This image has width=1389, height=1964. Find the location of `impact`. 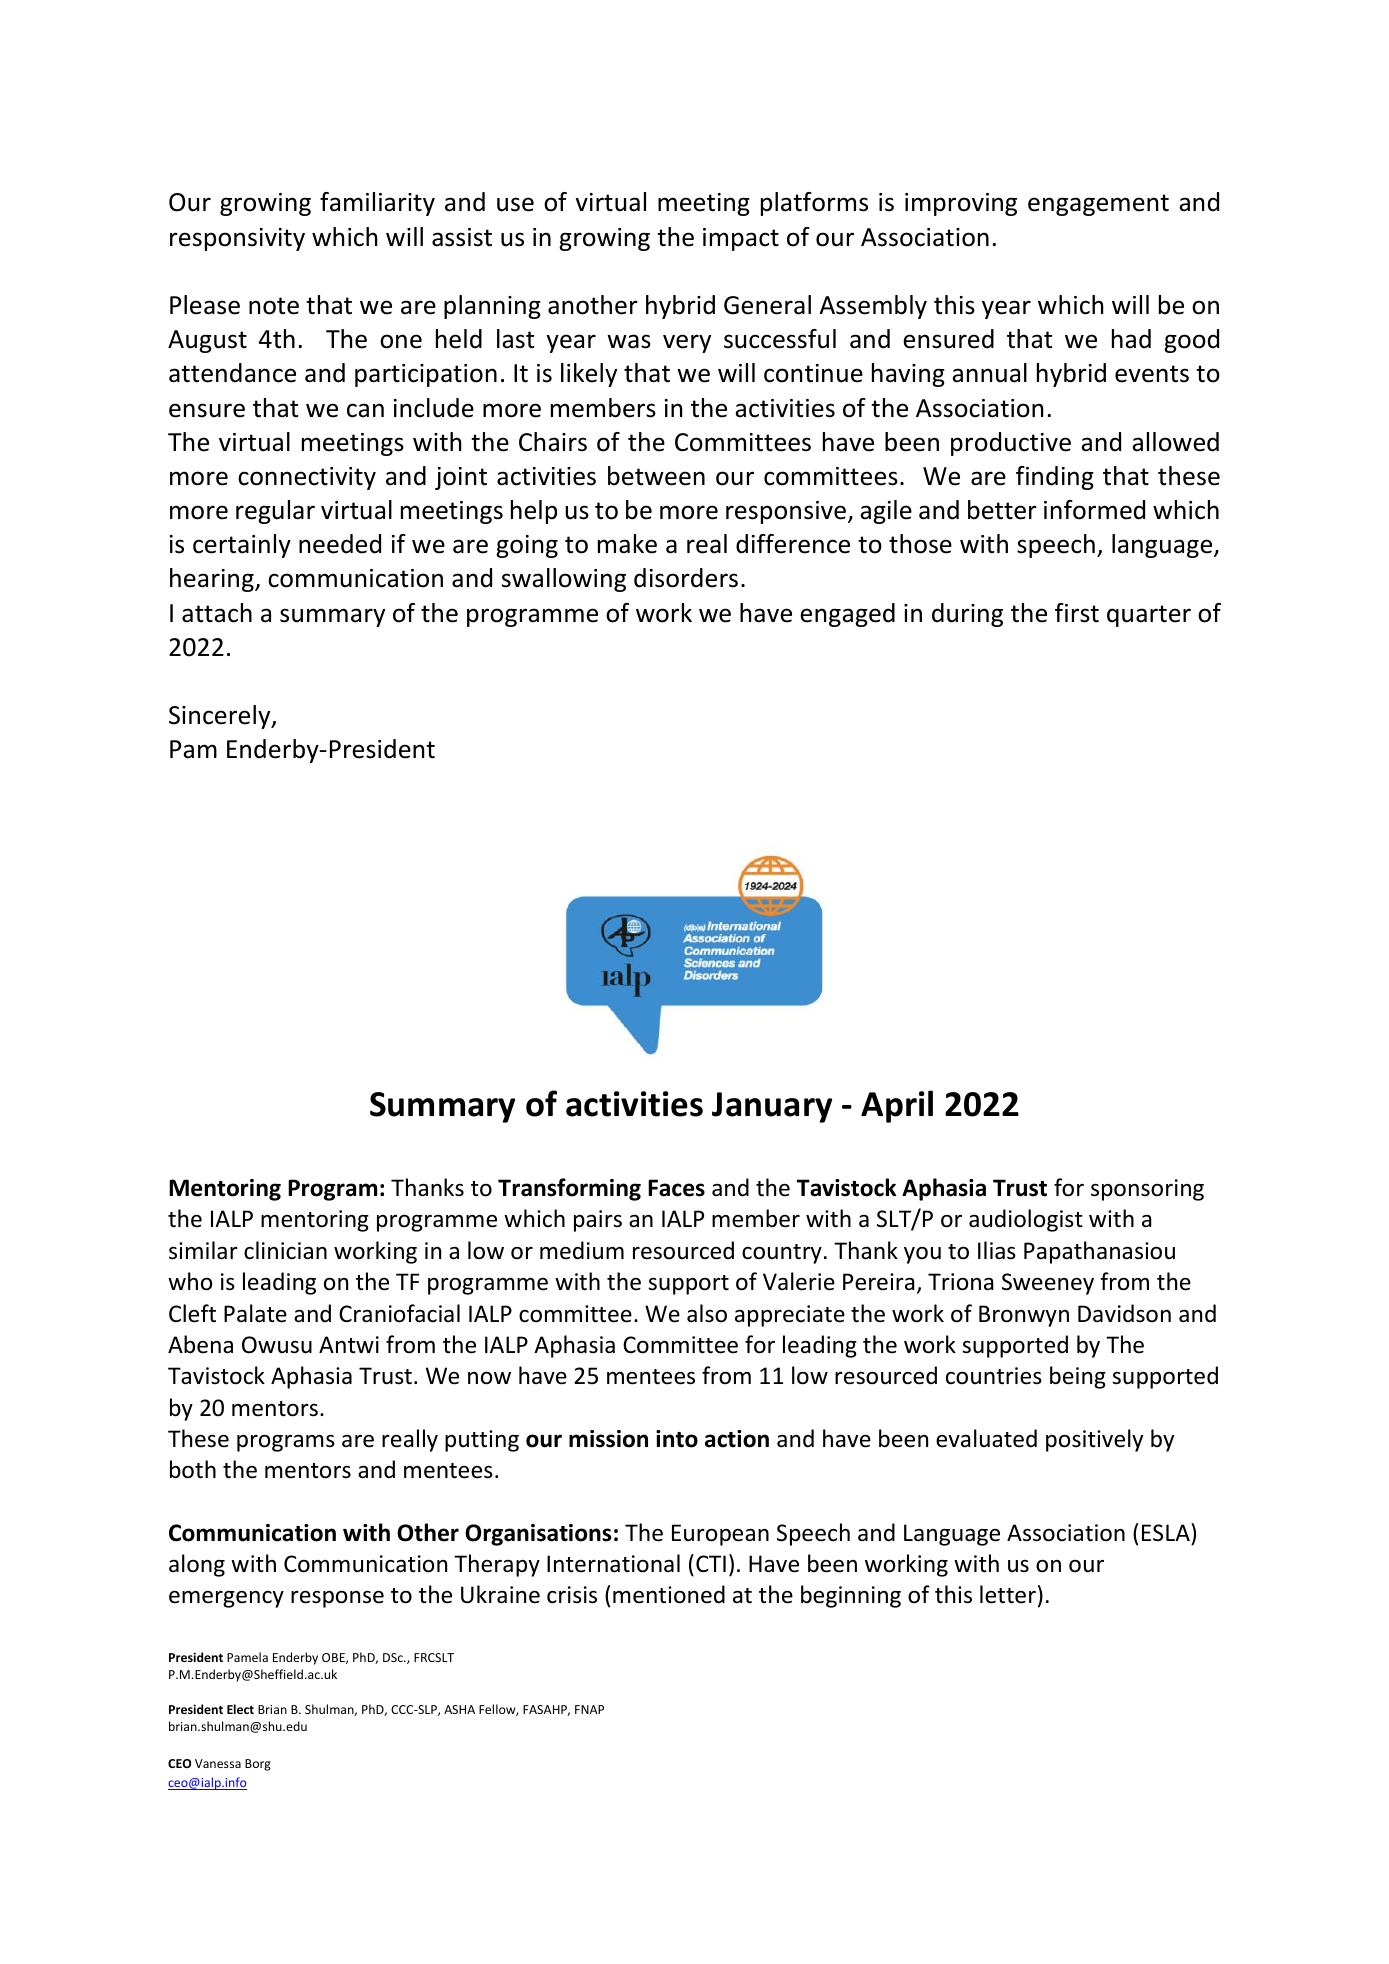

impact is located at coordinates (741, 239).
